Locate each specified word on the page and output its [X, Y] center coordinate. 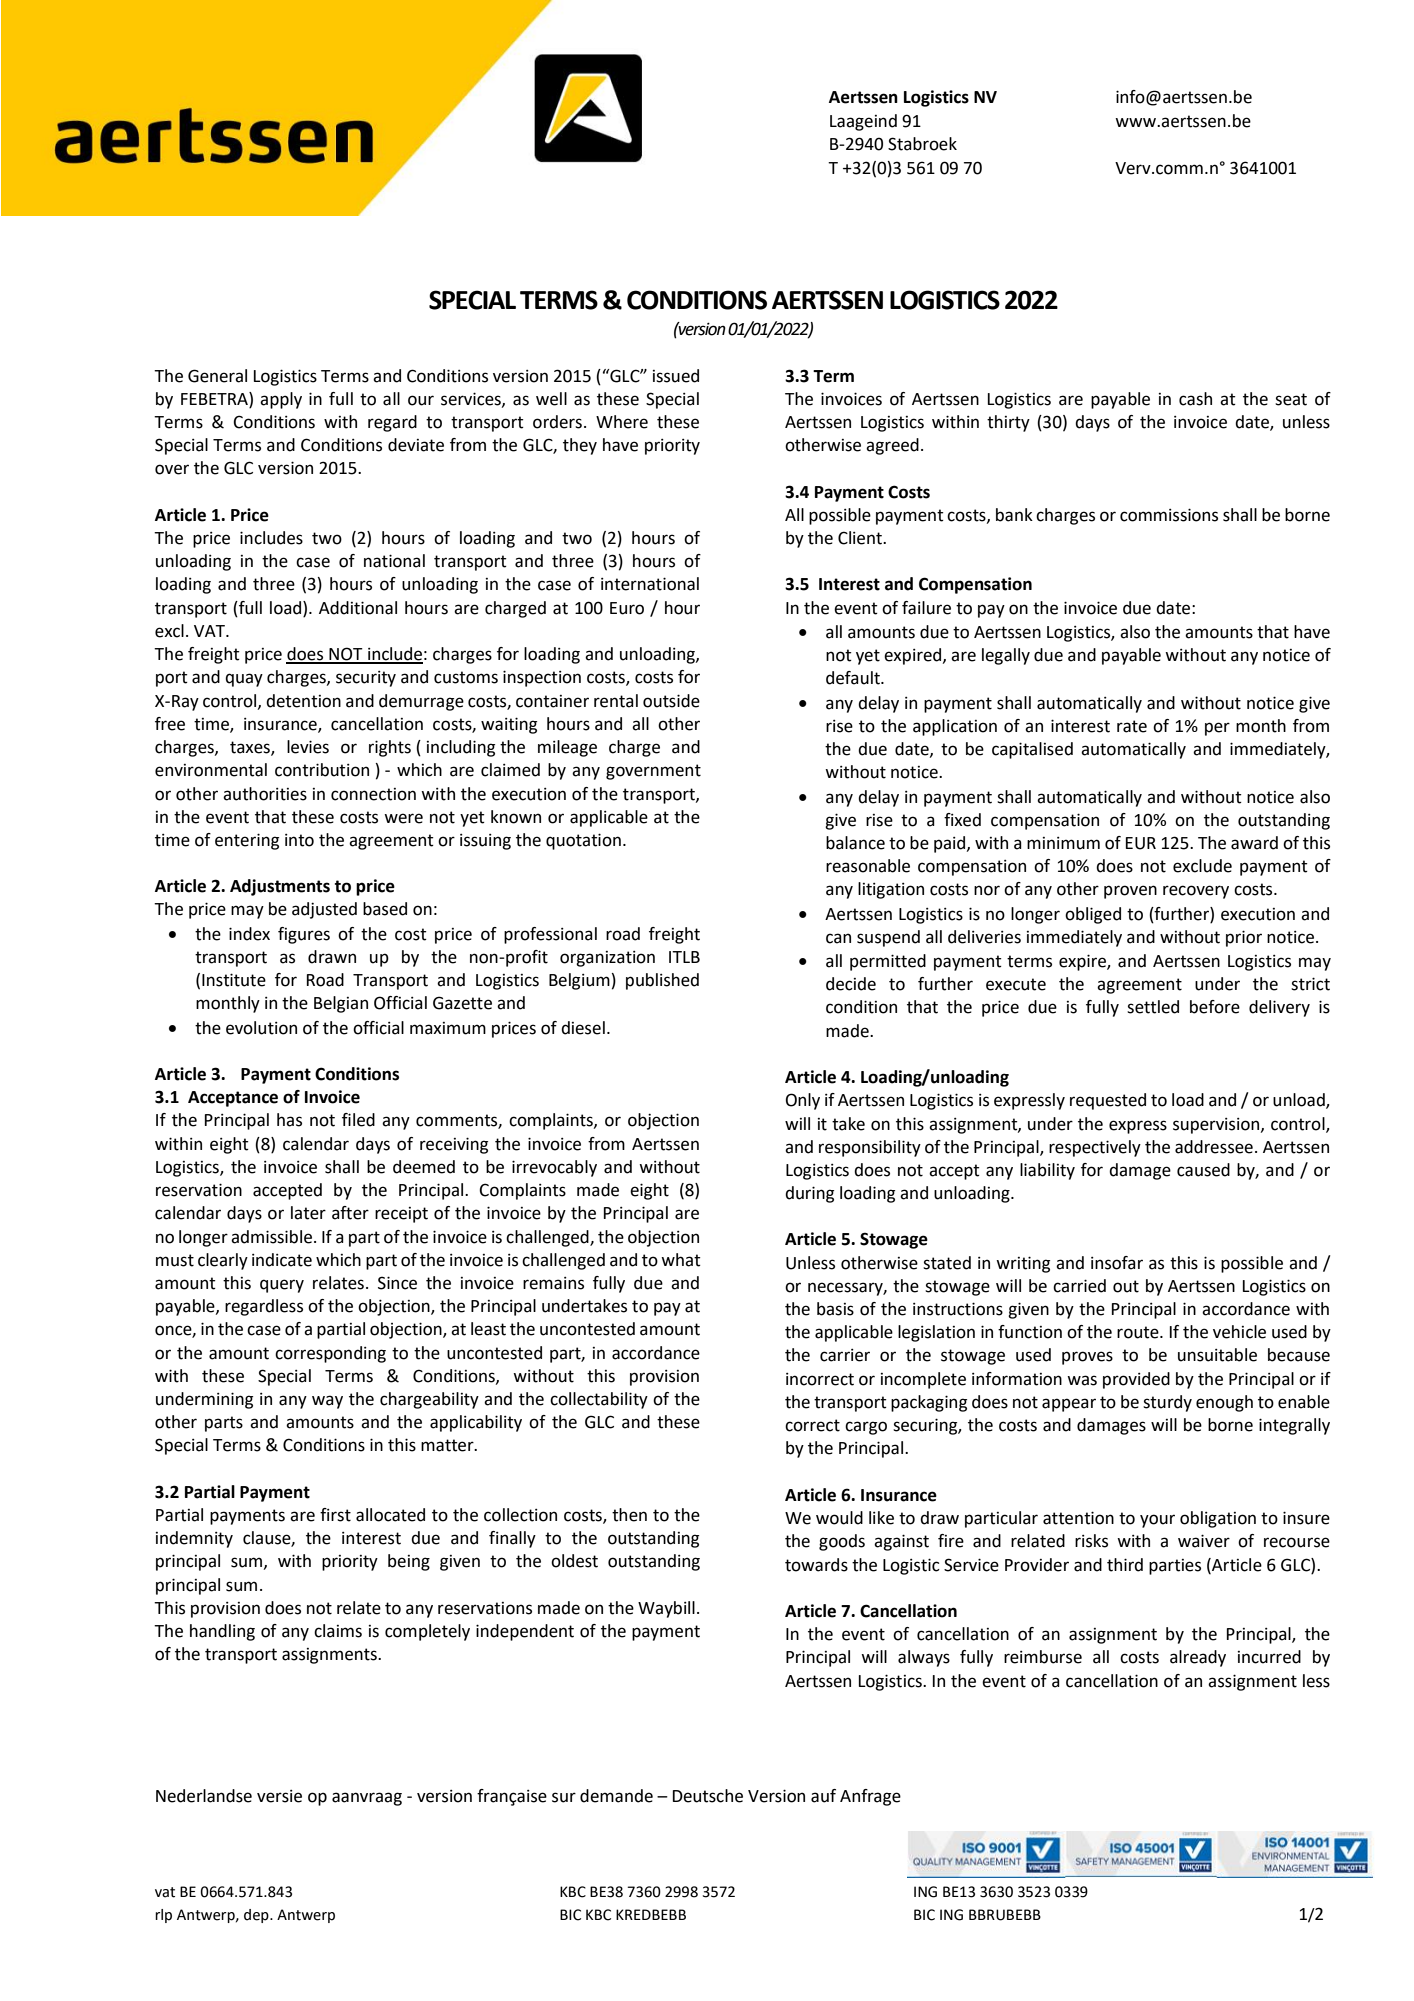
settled [1153, 1007]
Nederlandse [204, 1796]
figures [304, 935]
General [217, 376]
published [662, 981]
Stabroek [922, 144]
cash [1195, 399]
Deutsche [708, 1796]
